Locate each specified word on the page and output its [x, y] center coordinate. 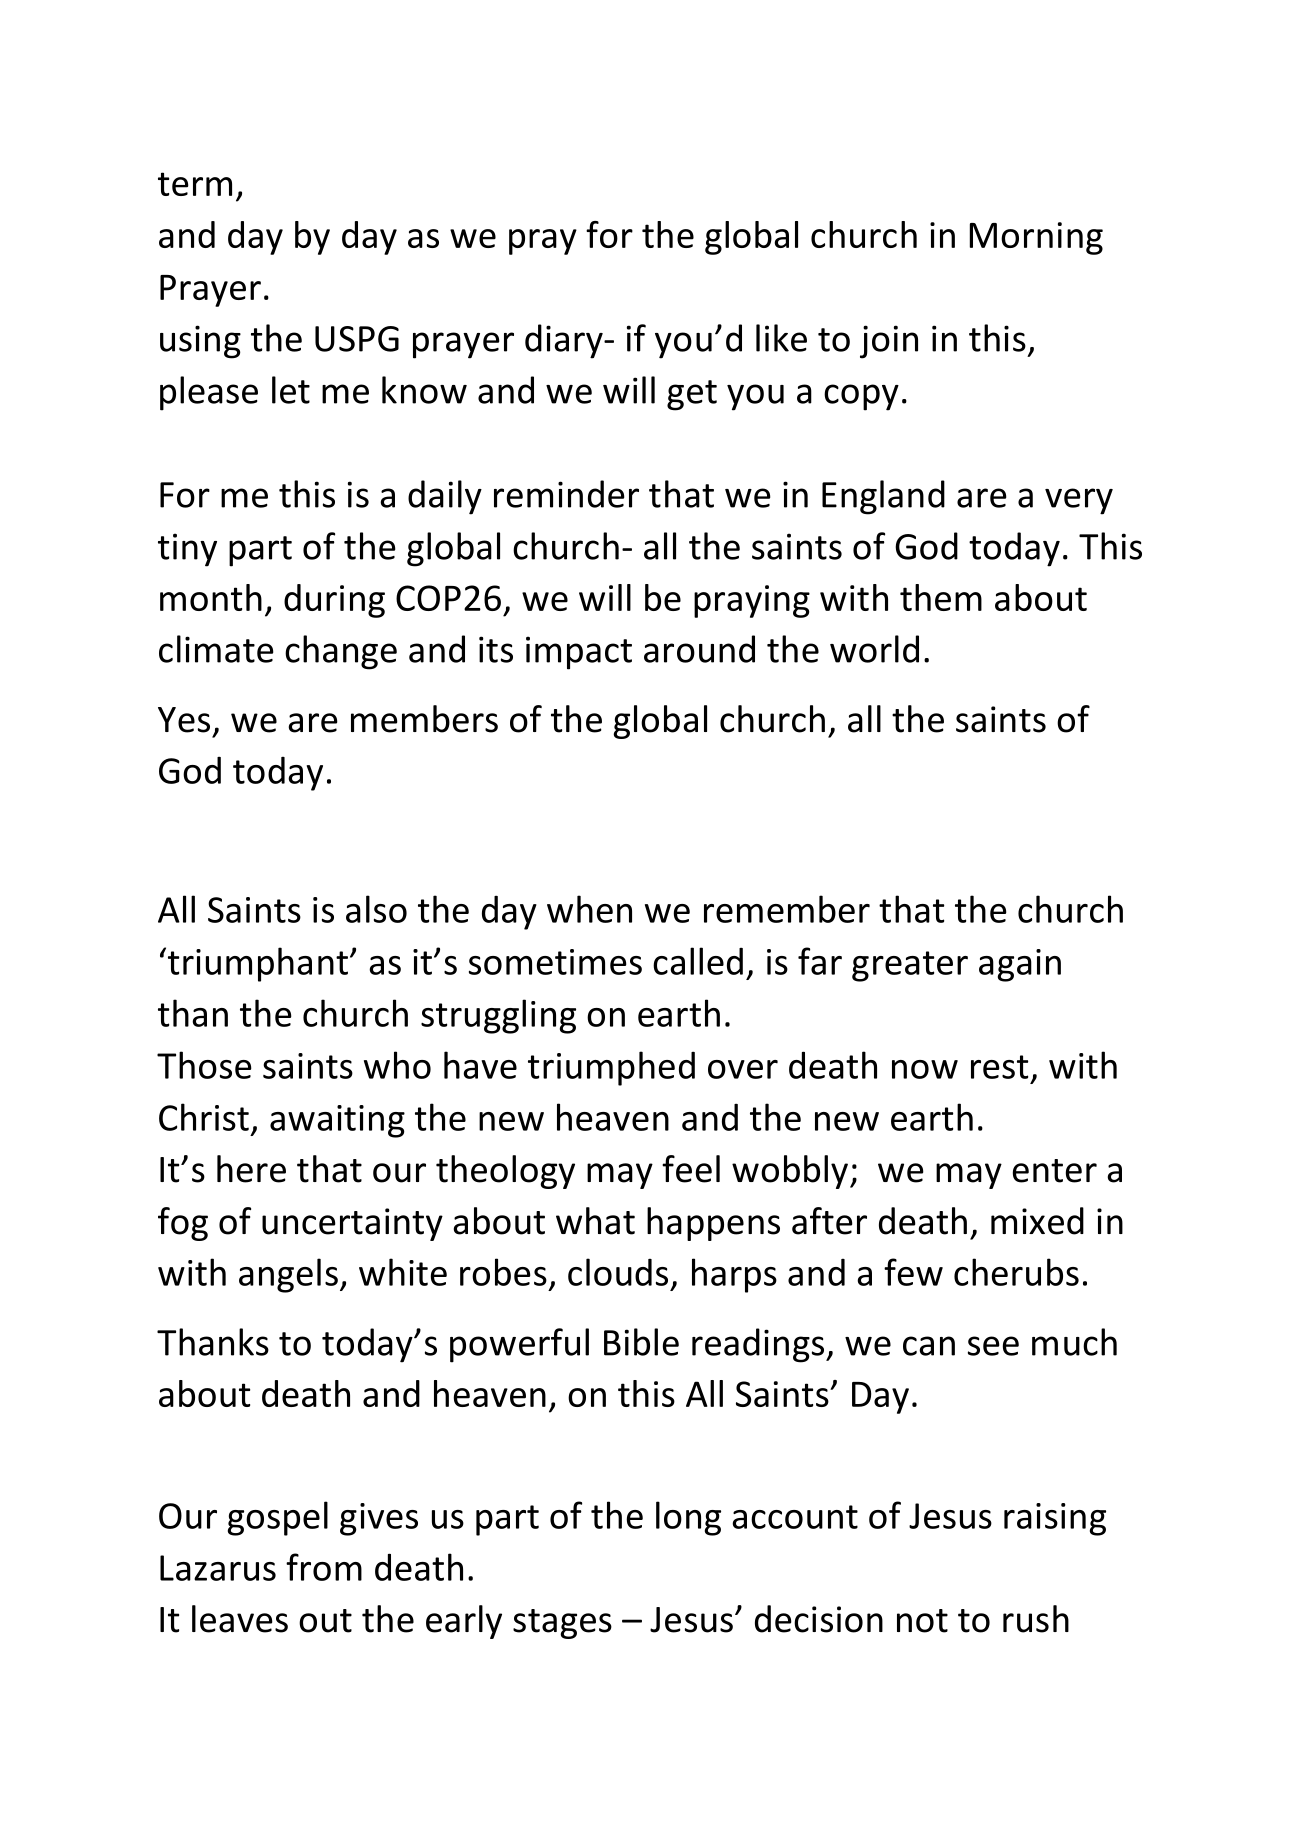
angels [288, 1275]
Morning [1036, 238]
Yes [184, 720]
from [324, 1567]
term [195, 184]
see [993, 1346]
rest [999, 1067]
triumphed [611, 1068]
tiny [187, 550]
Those [204, 1065]
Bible [641, 1342]
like [781, 338]
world [874, 649]
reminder [566, 494]
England [883, 497]
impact [579, 653]
